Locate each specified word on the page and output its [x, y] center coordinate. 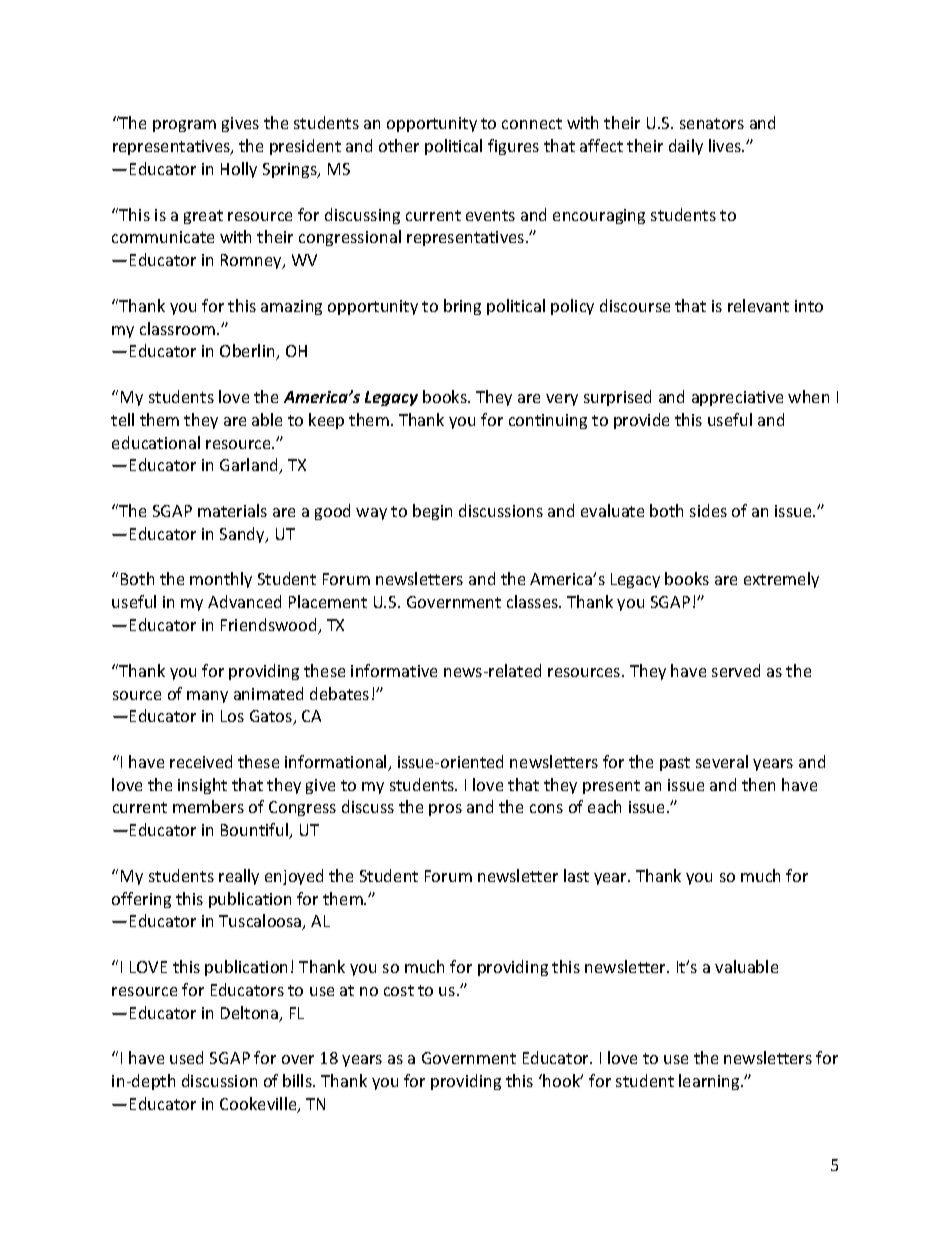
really [239, 877]
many [207, 697]
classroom [179, 328]
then [758, 784]
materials [232, 510]
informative [394, 670]
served [736, 670]
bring [462, 307]
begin [432, 512]
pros [445, 810]
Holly [239, 170]
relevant [758, 305]
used [186, 1057]
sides [708, 510]
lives [726, 145]
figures [513, 147]
